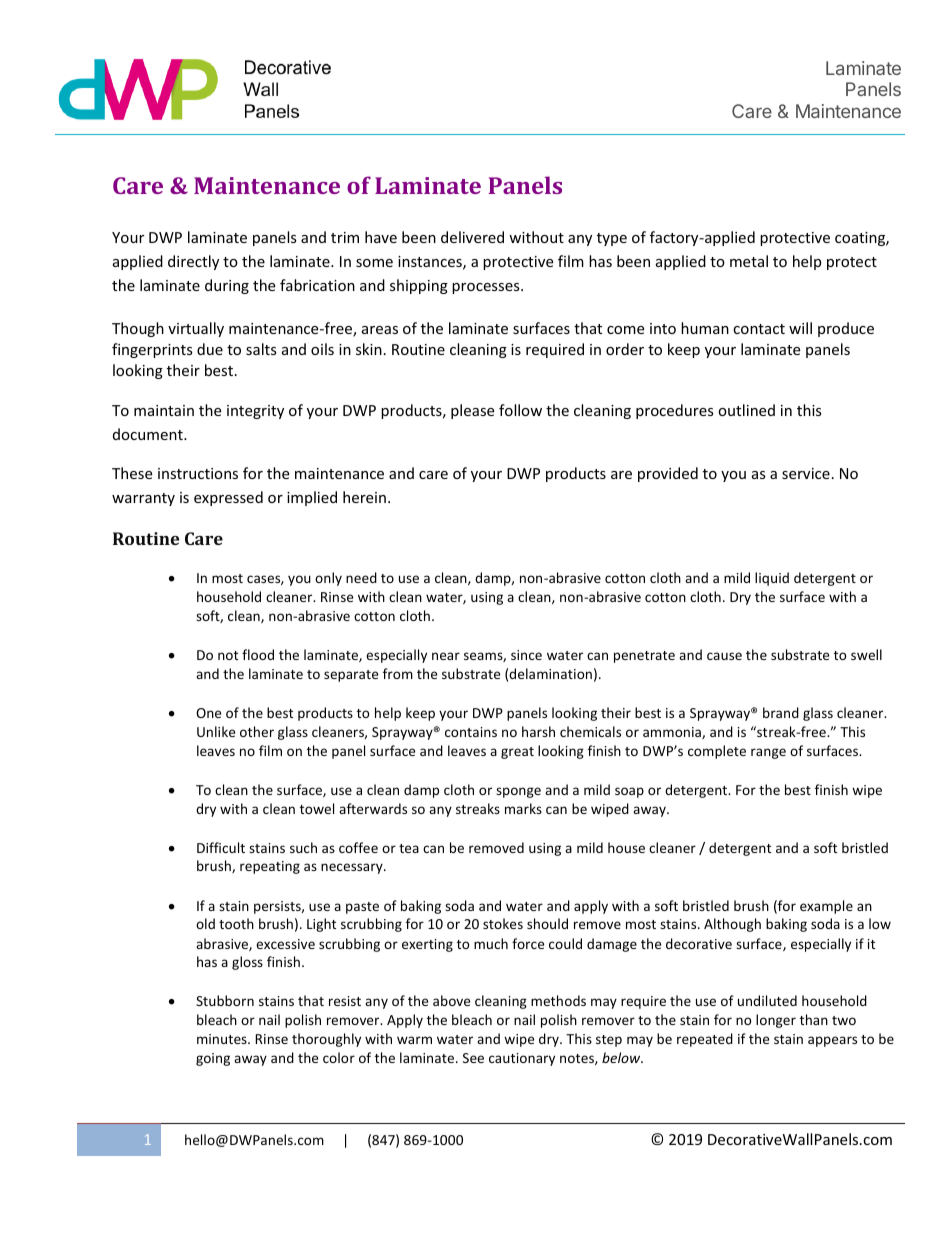 The image size is (952, 1233). Describe the element at coordinates (223, 1039) in the screenshot. I see `minutes` at that location.
